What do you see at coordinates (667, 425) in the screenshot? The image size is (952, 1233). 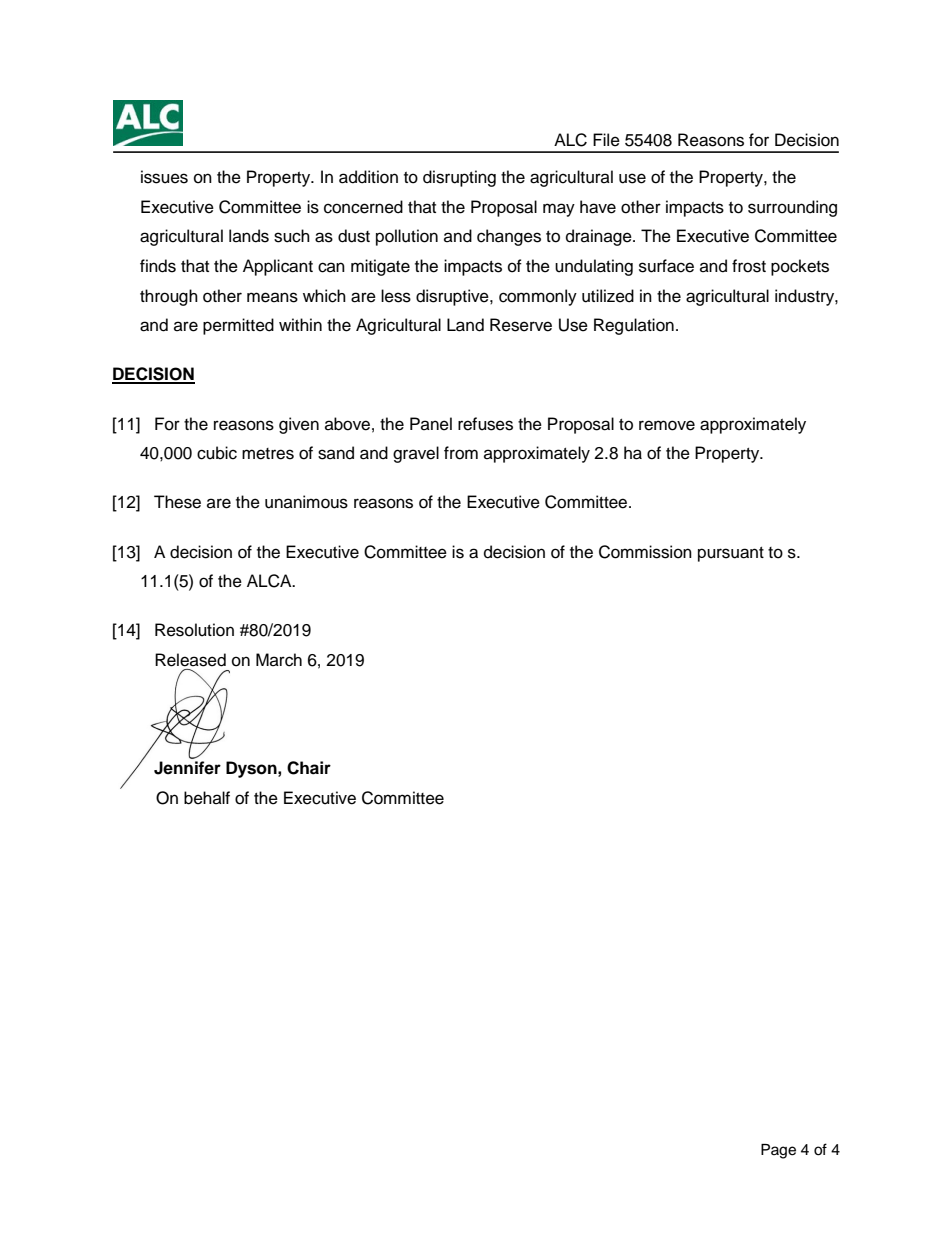 I see `remove` at bounding box center [667, 425].
